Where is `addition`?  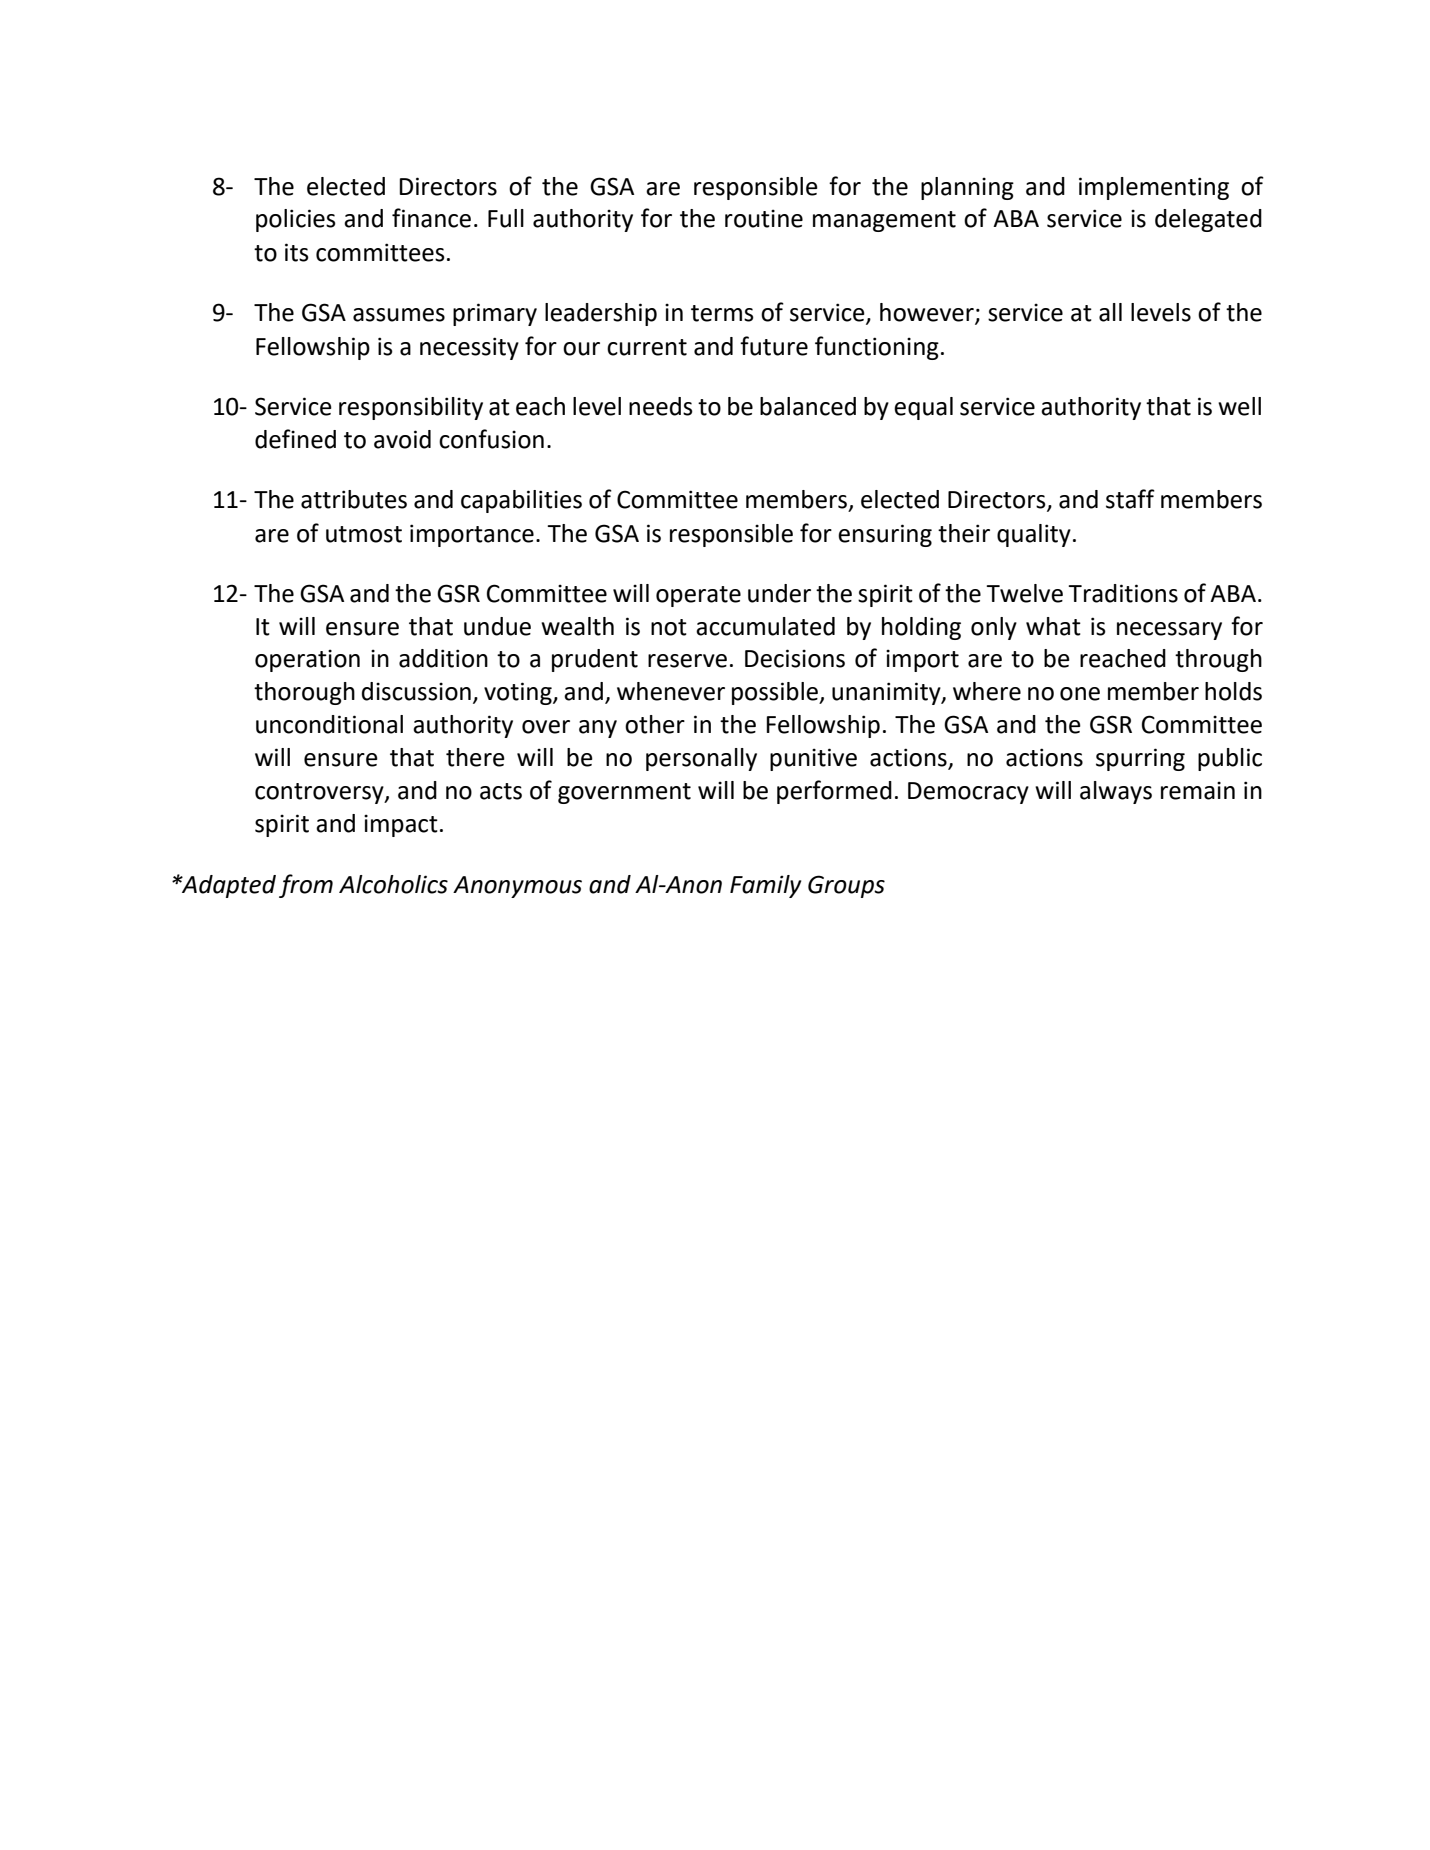 addition is located at coordinates (443, 658).
